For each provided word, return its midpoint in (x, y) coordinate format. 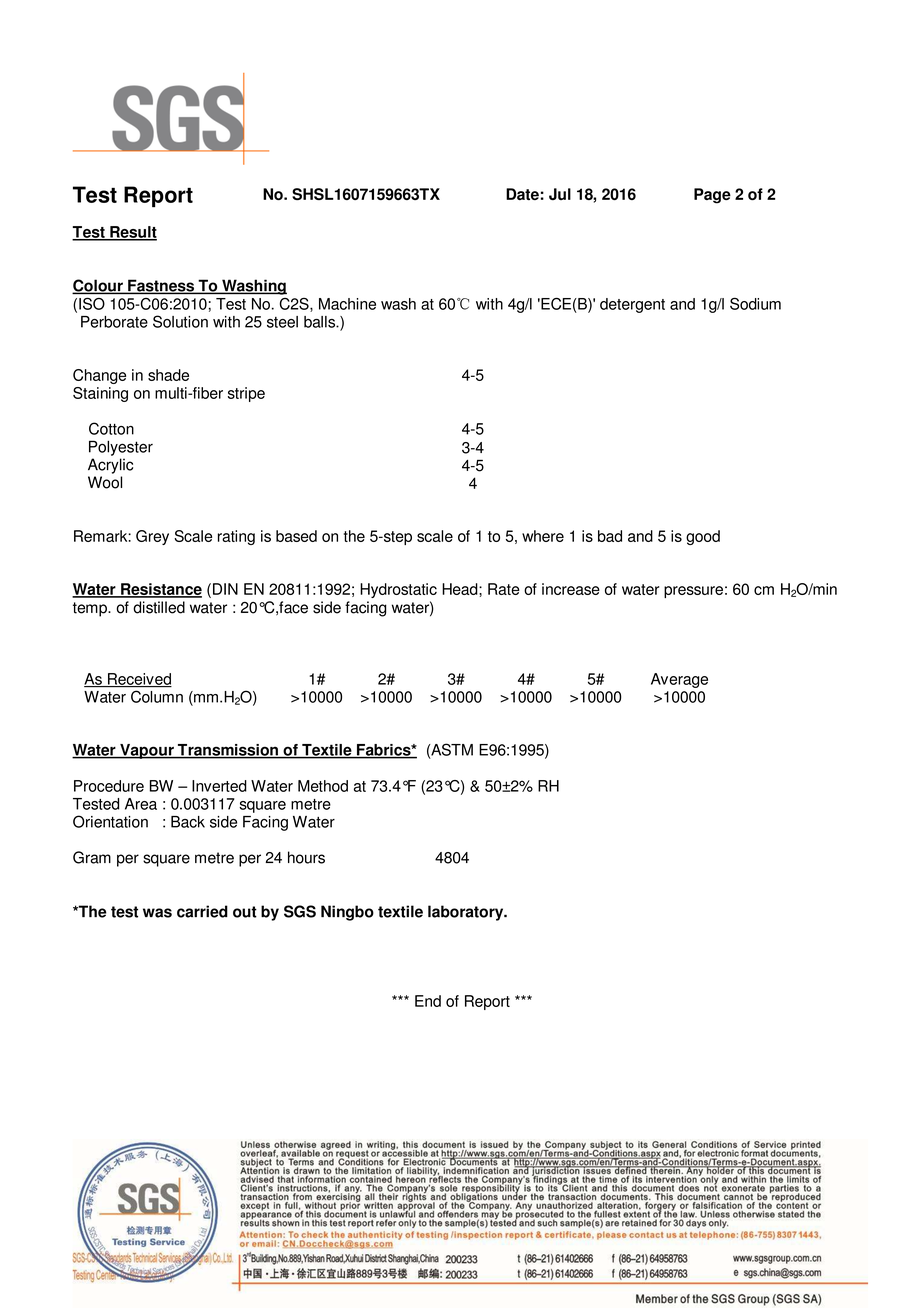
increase (571, 589)
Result (132, 233)
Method (323, 786)
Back (188, 822)
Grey (152, 537)
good (703, 537)
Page (712, 196)
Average (679, 680)
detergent (632, 305)
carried (202, 911)
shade (168, 375)
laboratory (467, 913)
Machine (347, 304)
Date (522, 194)
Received (139, 680)
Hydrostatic (398, 590)
